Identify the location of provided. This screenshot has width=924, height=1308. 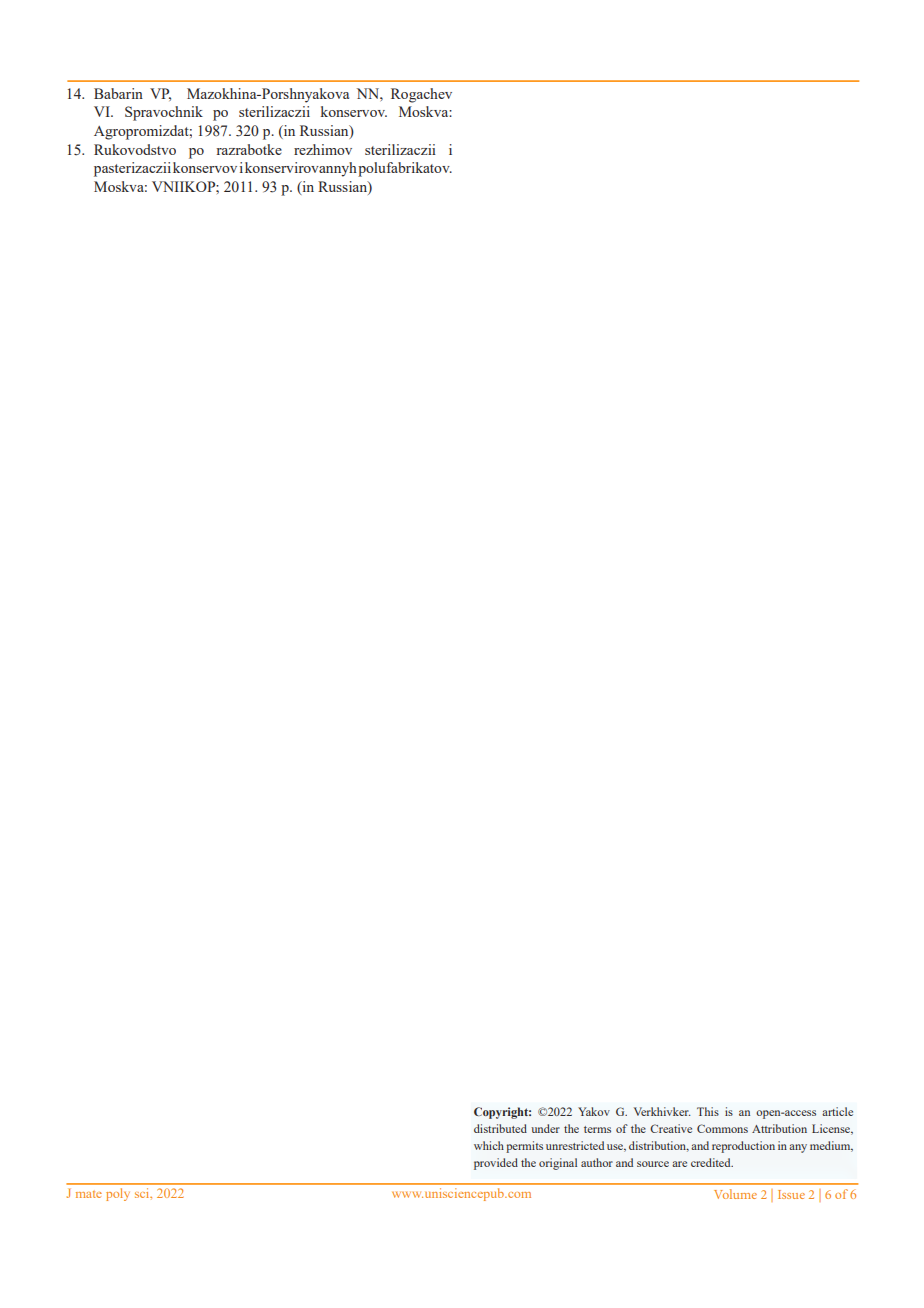
(496, 1164).
